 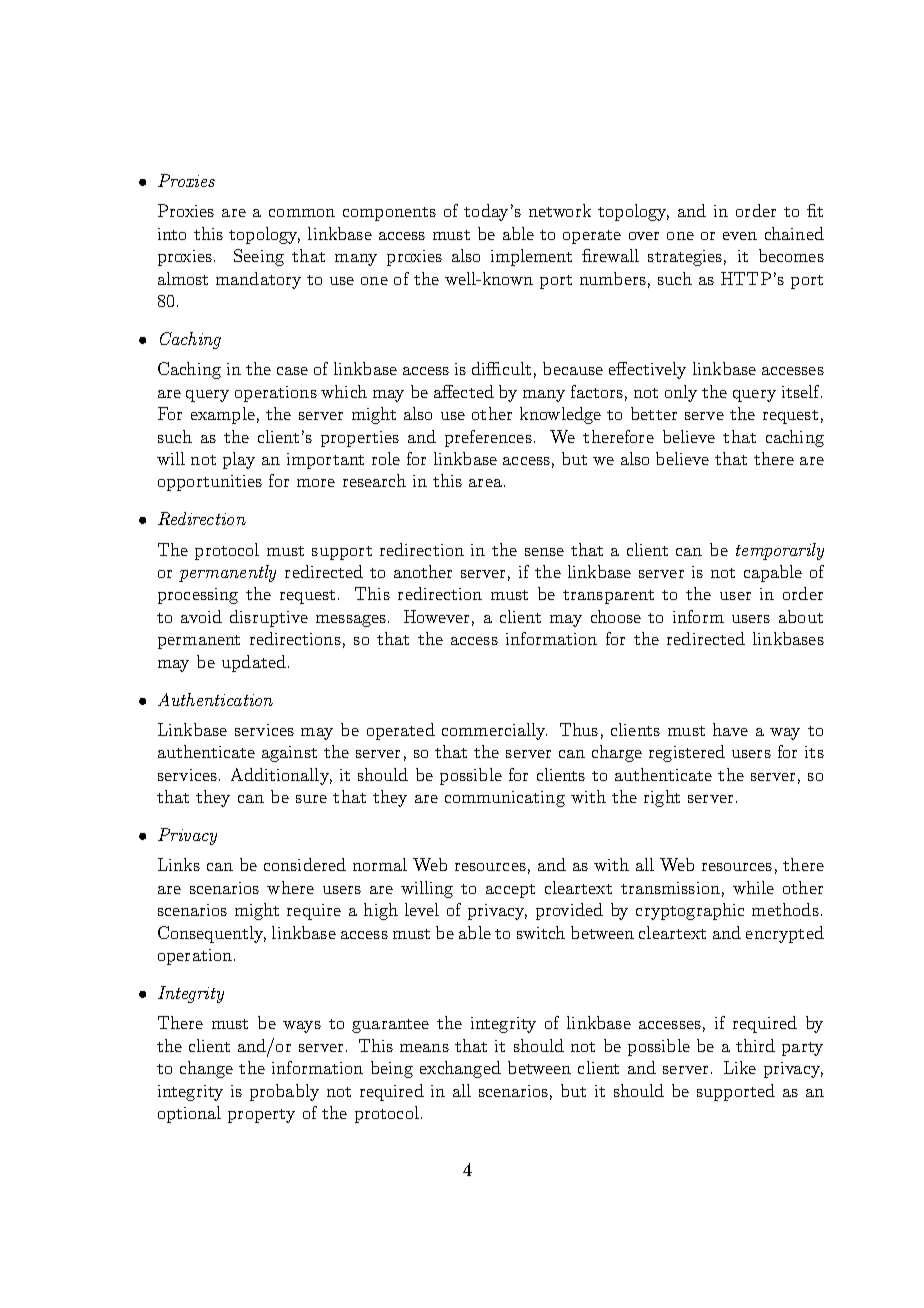 What do you see at coordinates (284, 1092) in the image?
I see `probably` at bounding box center [284, 1092].
